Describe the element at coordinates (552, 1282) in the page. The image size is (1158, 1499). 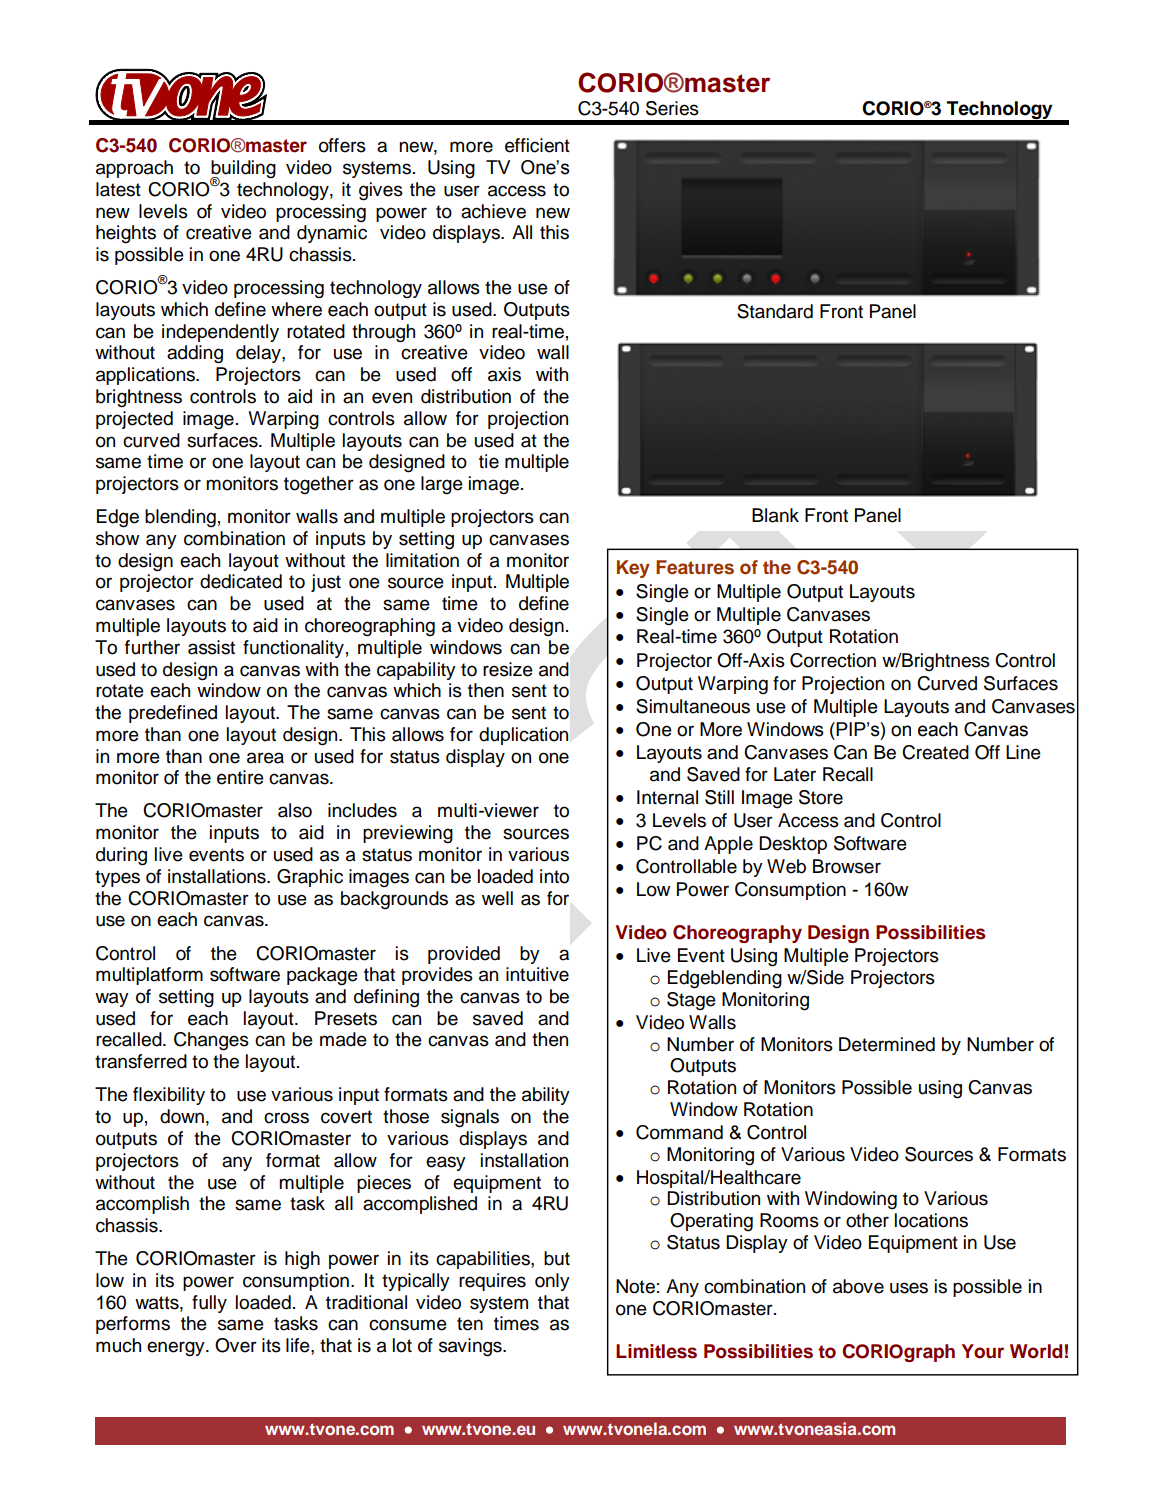
I see `only` at that location.
